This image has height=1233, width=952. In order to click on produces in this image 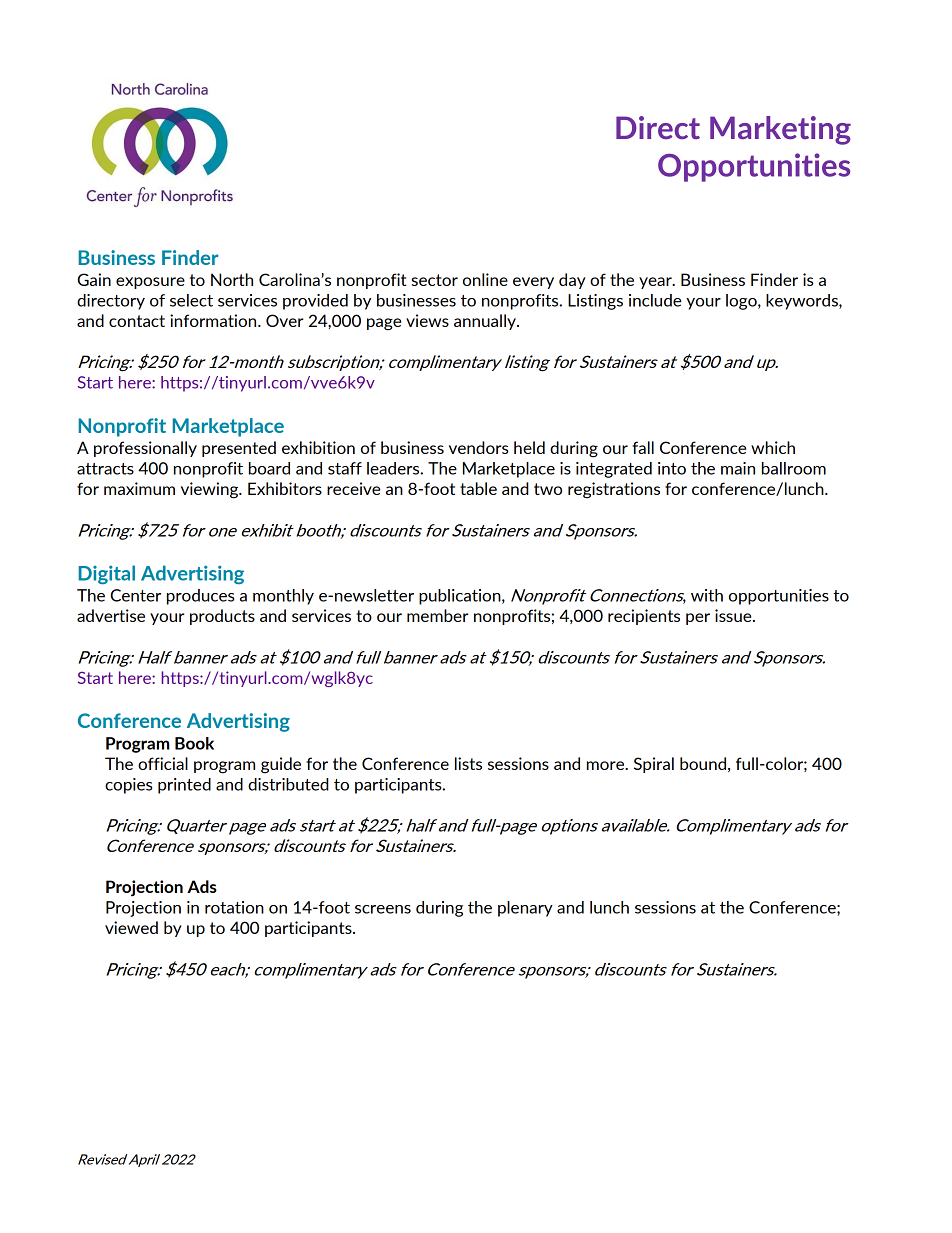, I will do `click(201, 597)`.
